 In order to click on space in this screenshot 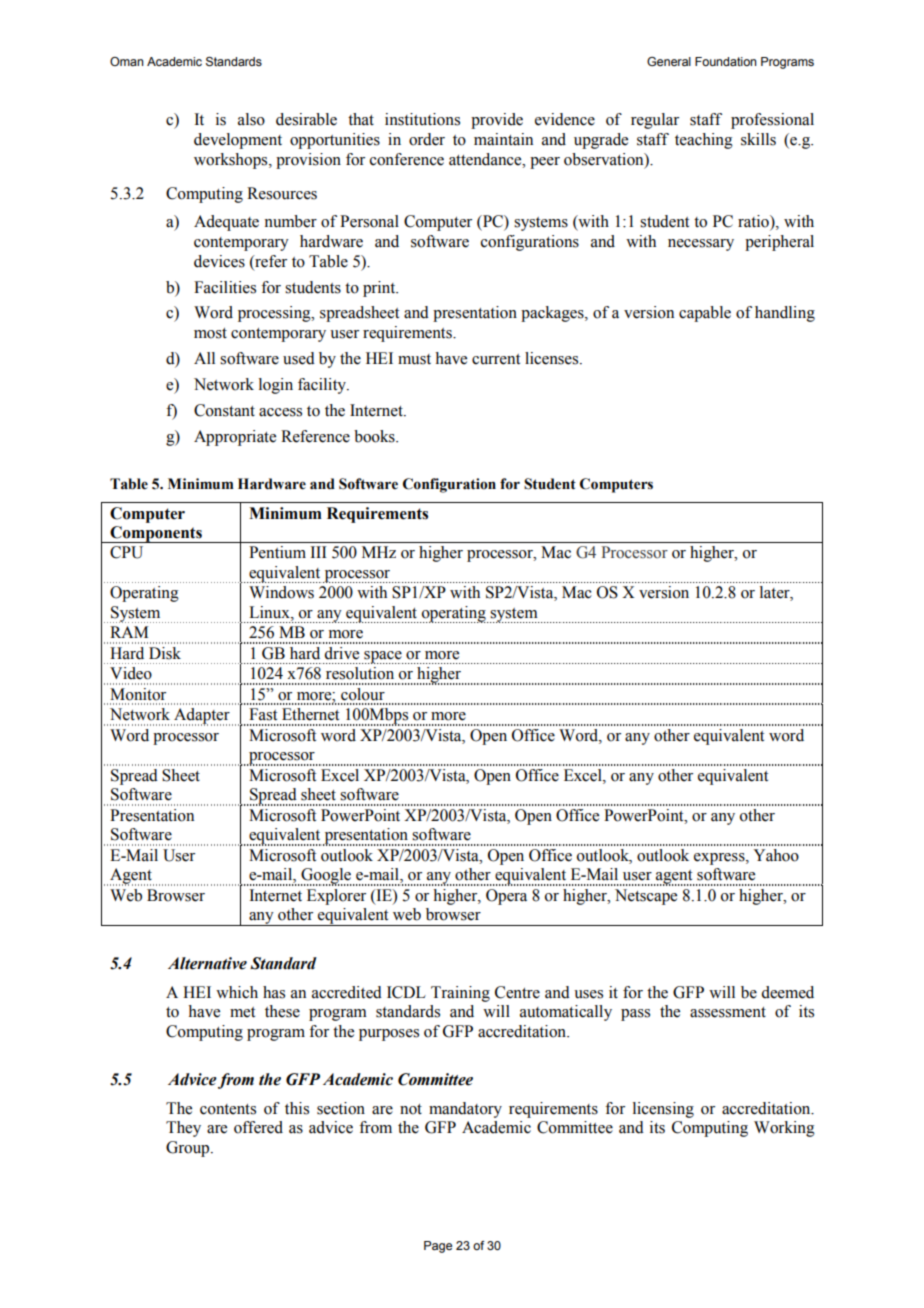, I will do `click(383, 657)`.
